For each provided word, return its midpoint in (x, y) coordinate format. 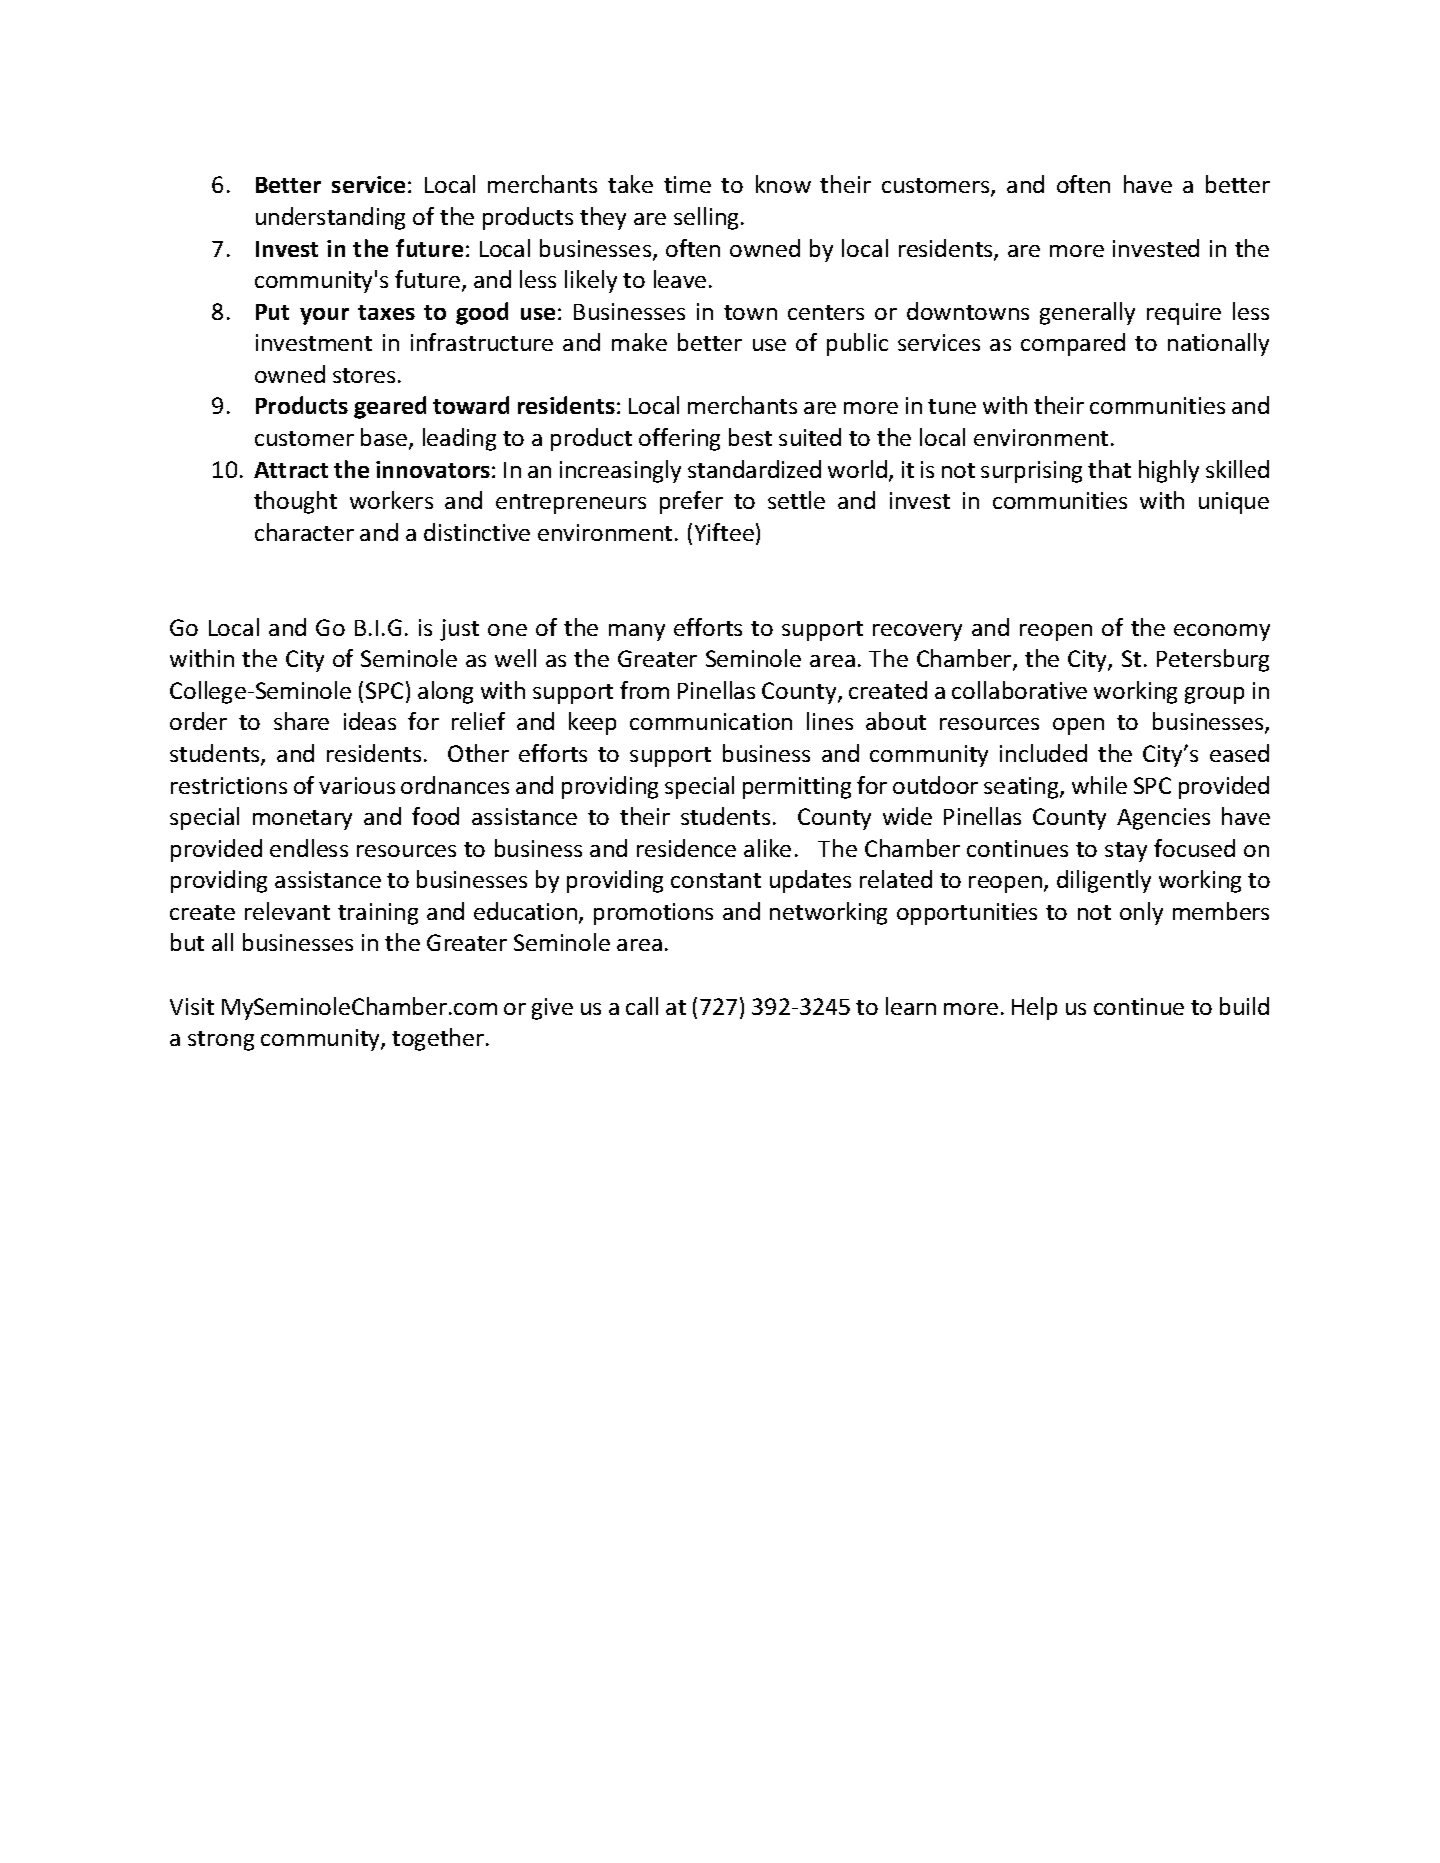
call (642, 1006)
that (1109, 469)
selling (708, 218)
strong (221, 1041)
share (301, 721)
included (1043, 753)
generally (1087, 313)
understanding (330, 218)
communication (711, 721)
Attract (291, 470)
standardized (754, 469)
